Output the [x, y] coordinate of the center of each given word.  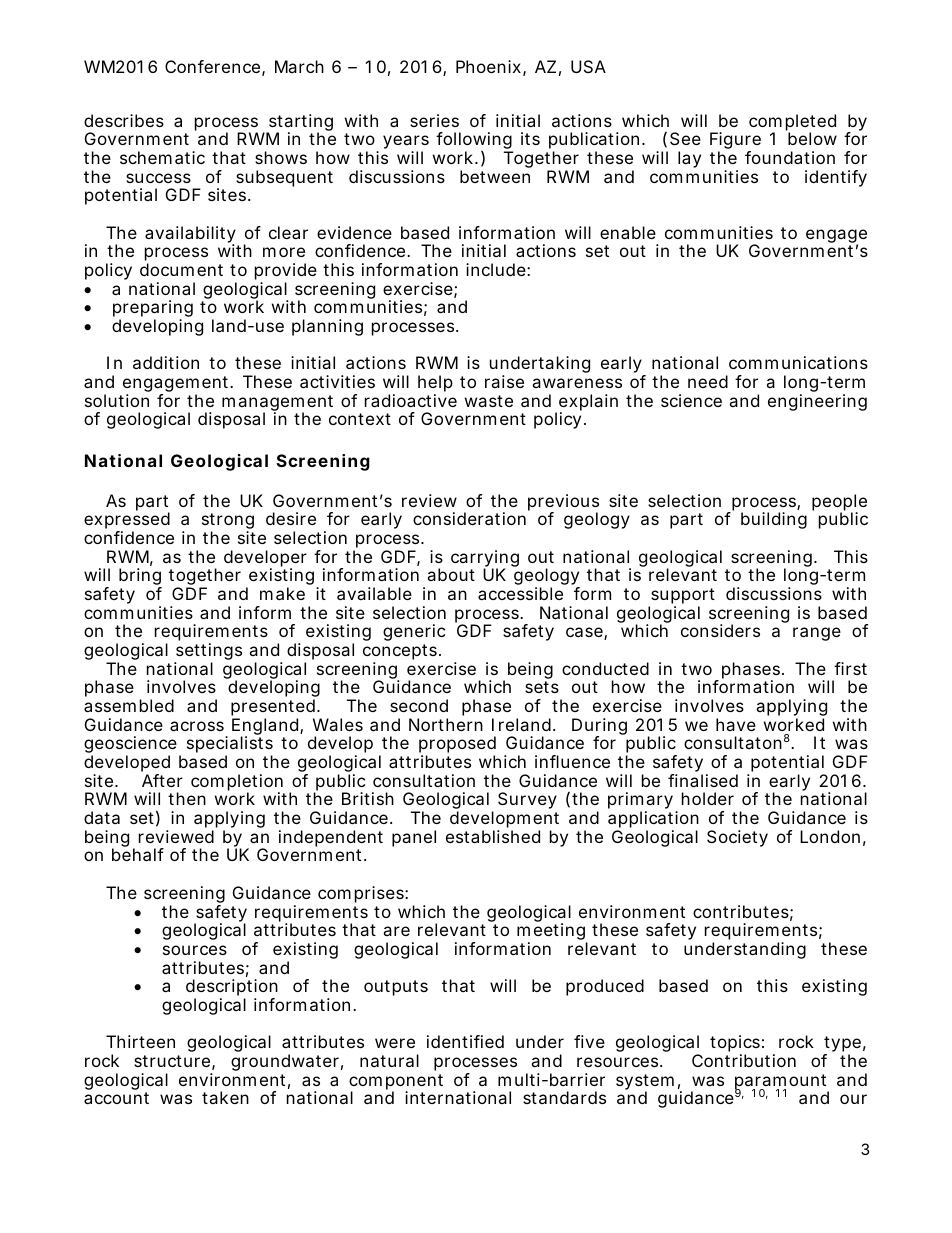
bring [140, 578]
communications [798, 362]
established [493, 836]
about [451, 574]
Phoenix [488, 66]
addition [166, 362]
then [187, 798]
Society [737, 838]
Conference [212, 66]
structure [172, 1061]
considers [720, 630]
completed [792, 123]
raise [504, 381]
